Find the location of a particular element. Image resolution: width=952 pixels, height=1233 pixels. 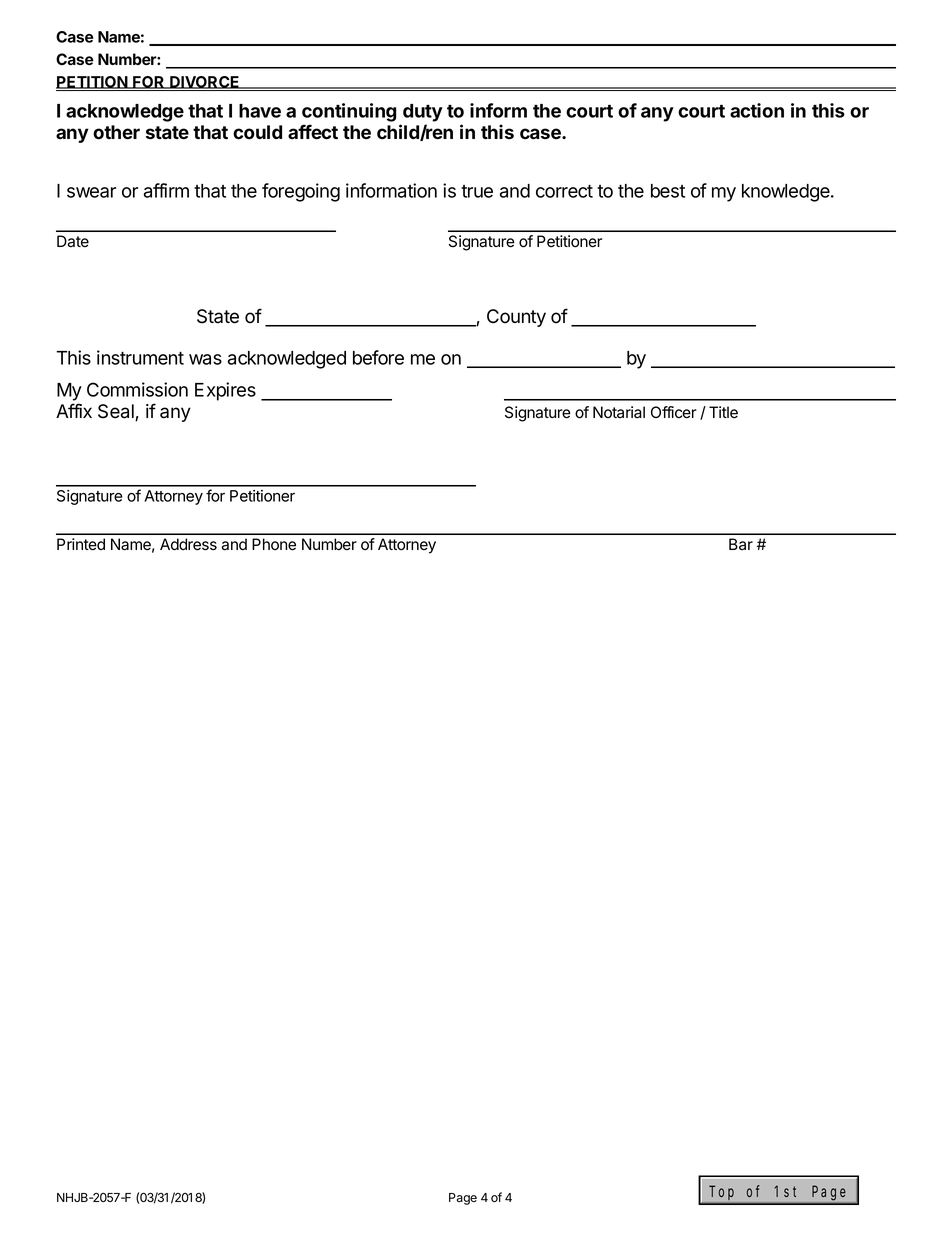

duty is located at coordinates (423, 113).
